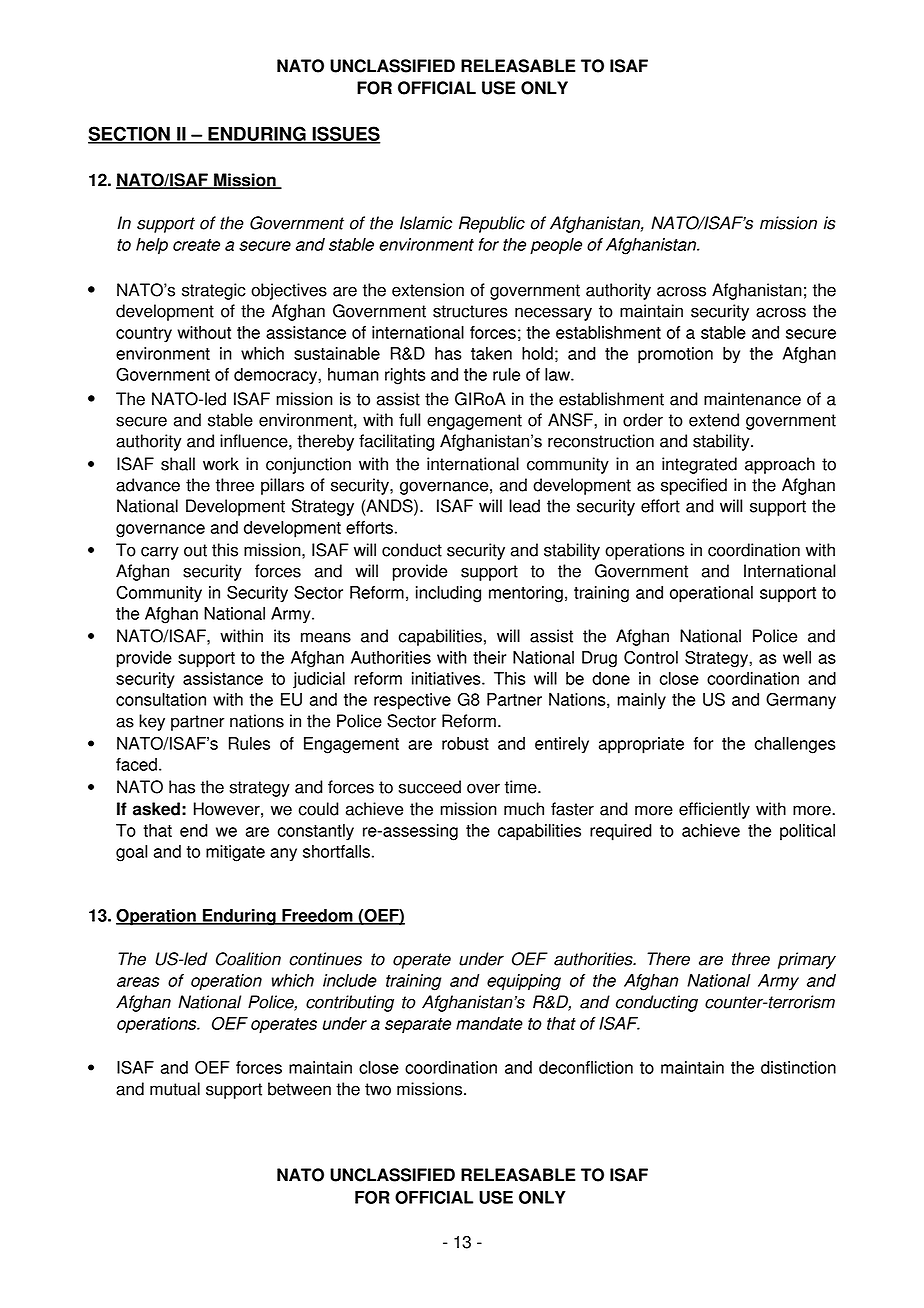 The image size is (924, 1308). What do you see at coordinates (699, 465) in the document?
I see `integrated` at bounding box center [699, 465].
